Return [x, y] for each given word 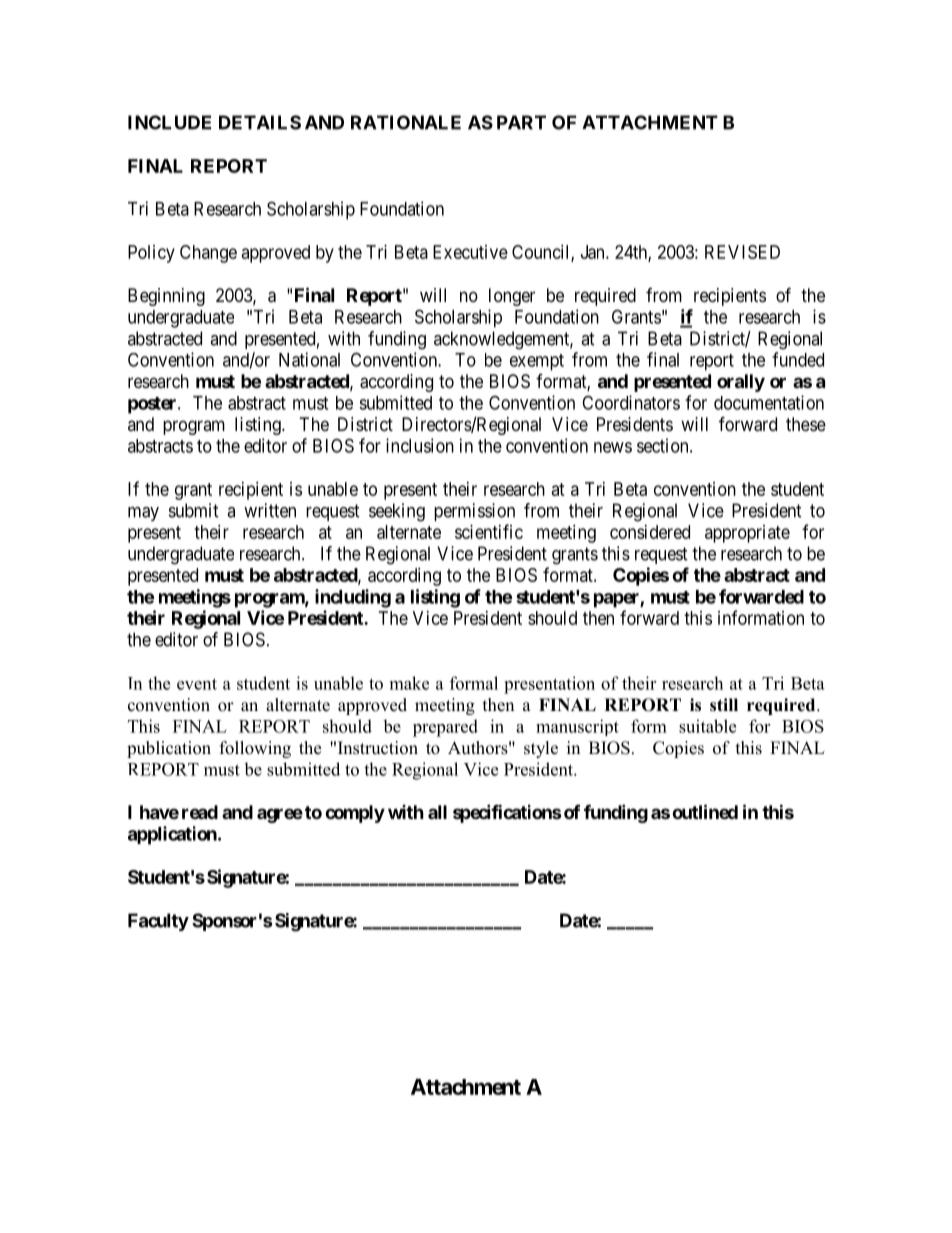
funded [798, 359]
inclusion [420, 445]
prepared [445, 728]
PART [521, 122]
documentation [769, 402]
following [255, 749]
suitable [707, 726]
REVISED [742, 252]
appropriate [747, 534]
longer [512, 297]
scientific [489, 531]
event [197, 684]
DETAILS [260, 122]
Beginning [166, 297]
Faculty [158, 922]
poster [153, 405]
